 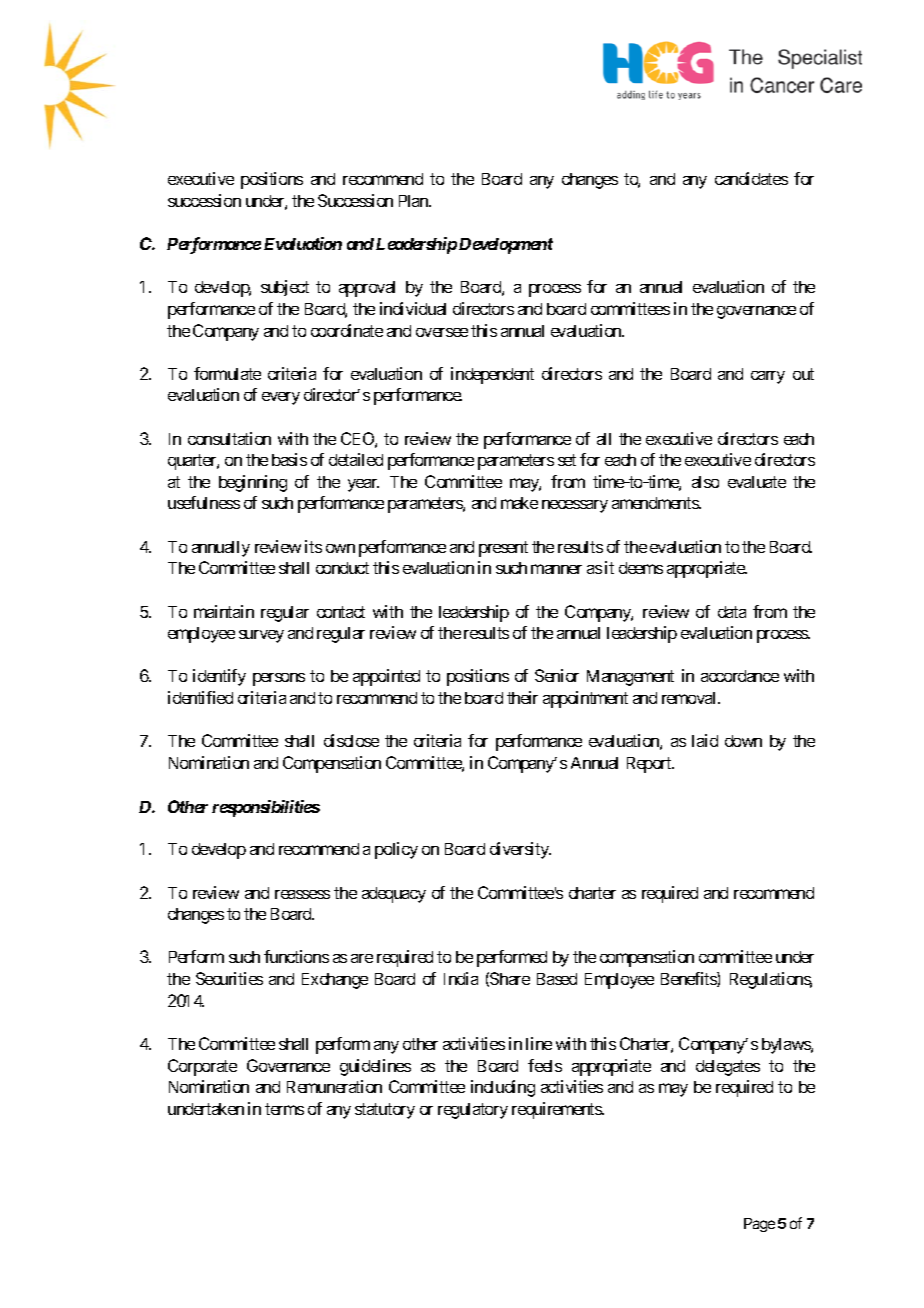 I want to click on subject, so click(x=285, y=288).
